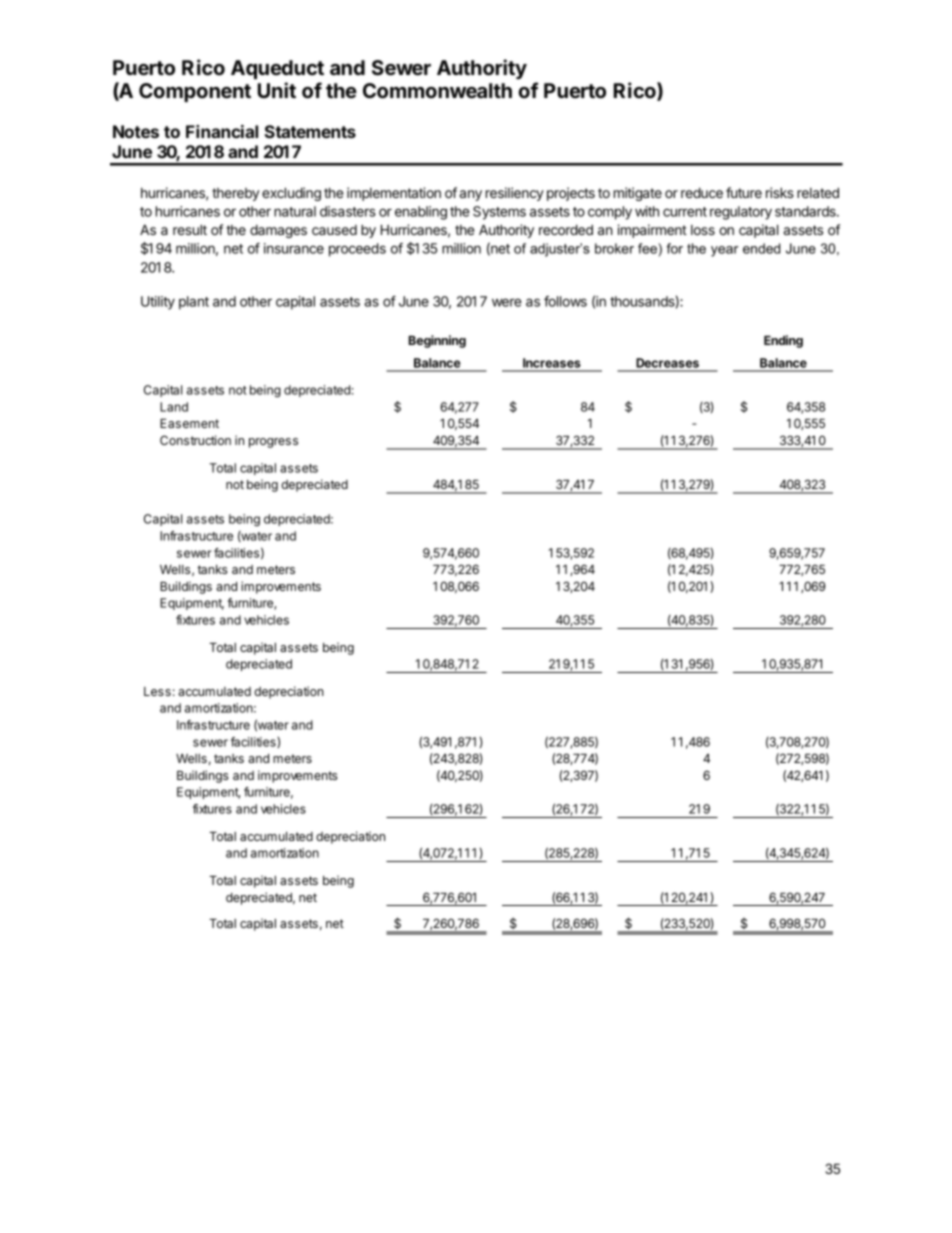 The image size is (952, 1233). What do you see at coordinates (190, 230) in the screenshot?
I see `result` at bounding box center [190, 230].
